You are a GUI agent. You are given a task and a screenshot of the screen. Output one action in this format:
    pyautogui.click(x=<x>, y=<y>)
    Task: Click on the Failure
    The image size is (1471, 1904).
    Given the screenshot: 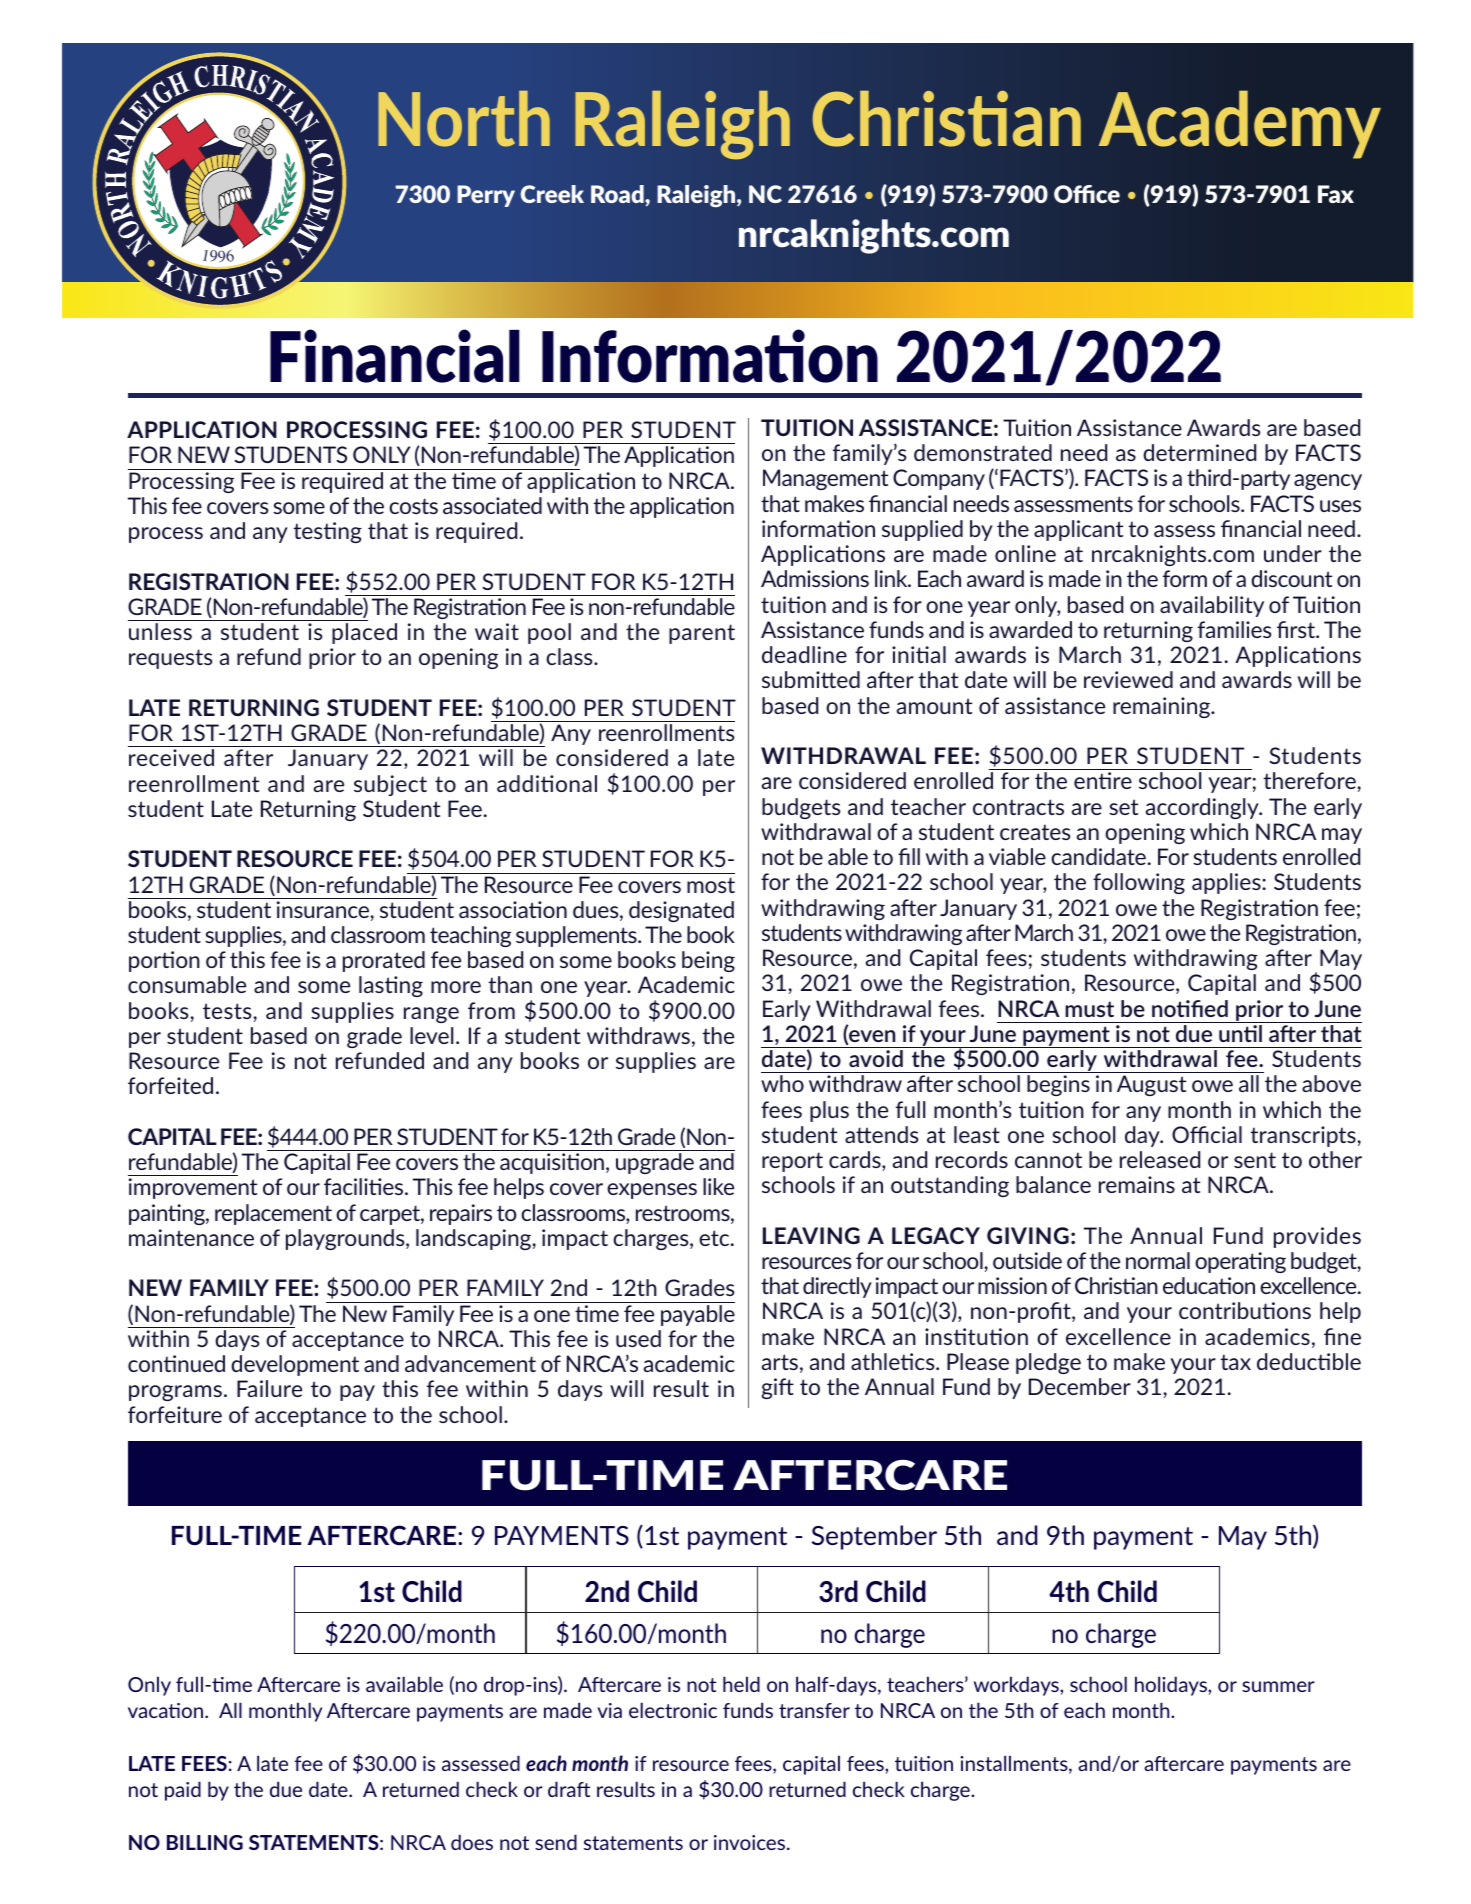 What is the action you would take?
    pyautogui.click(x=269, y=1388)
